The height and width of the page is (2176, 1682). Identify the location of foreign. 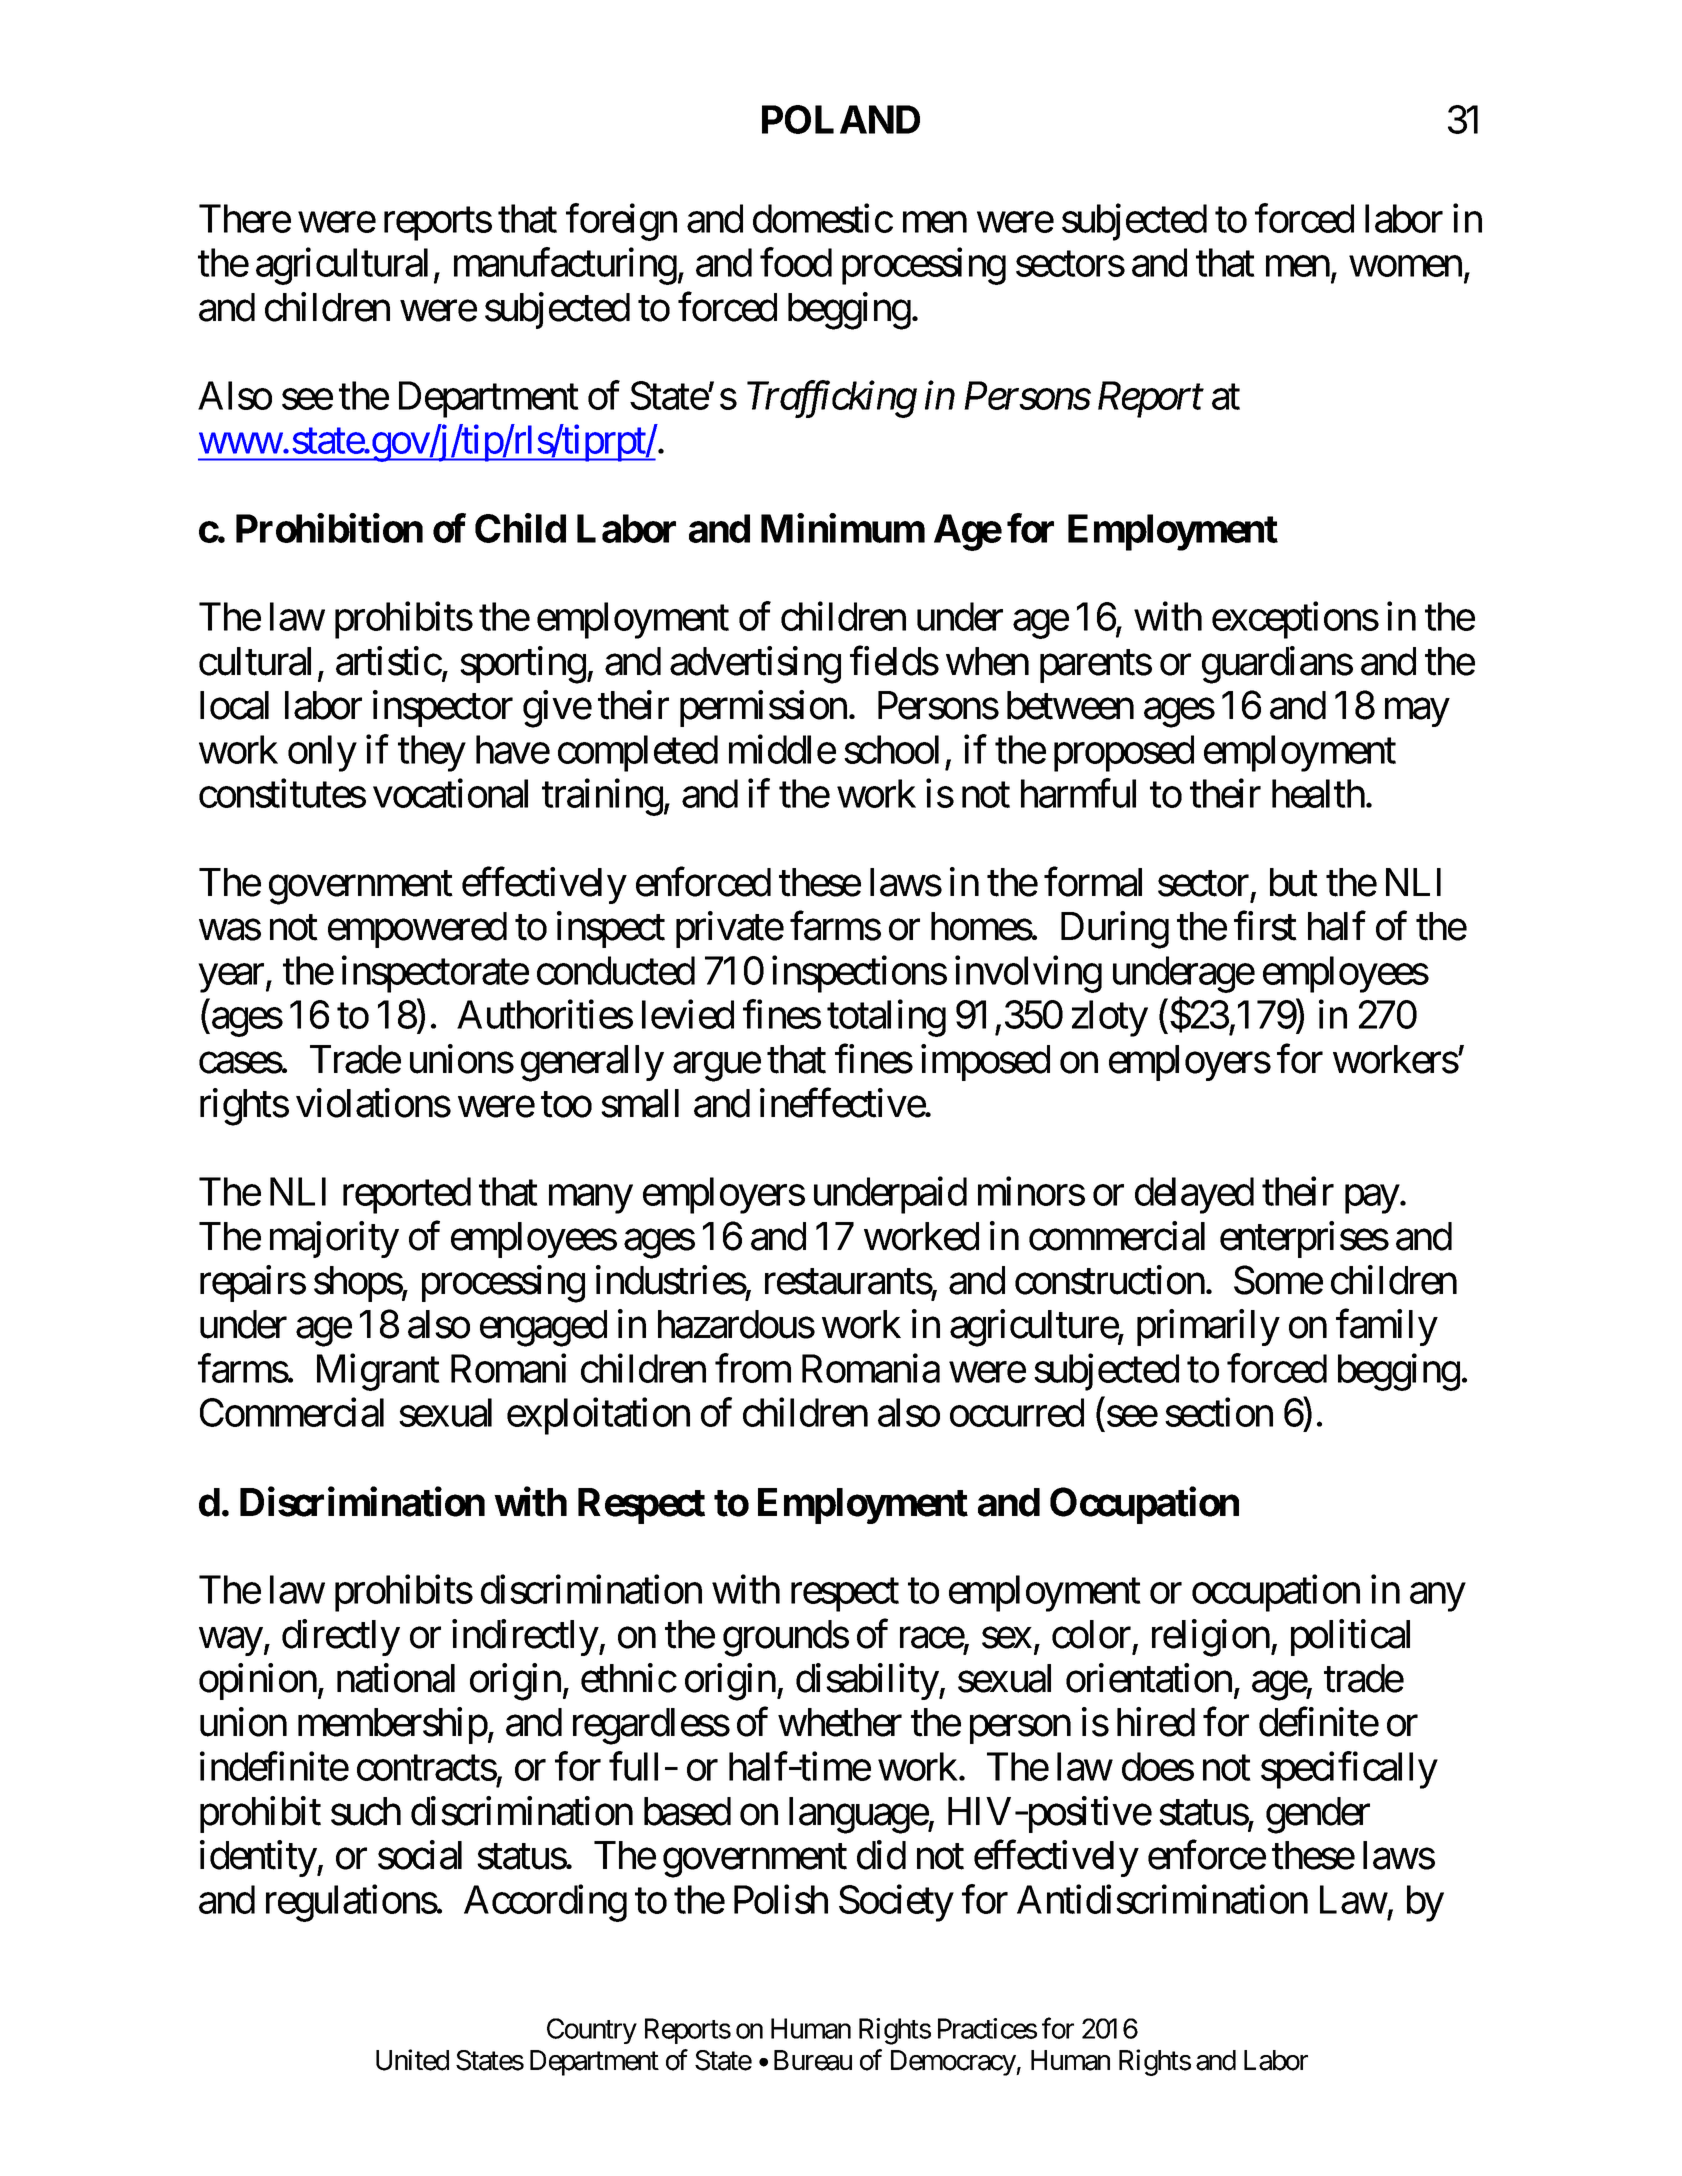
(621, 222).
